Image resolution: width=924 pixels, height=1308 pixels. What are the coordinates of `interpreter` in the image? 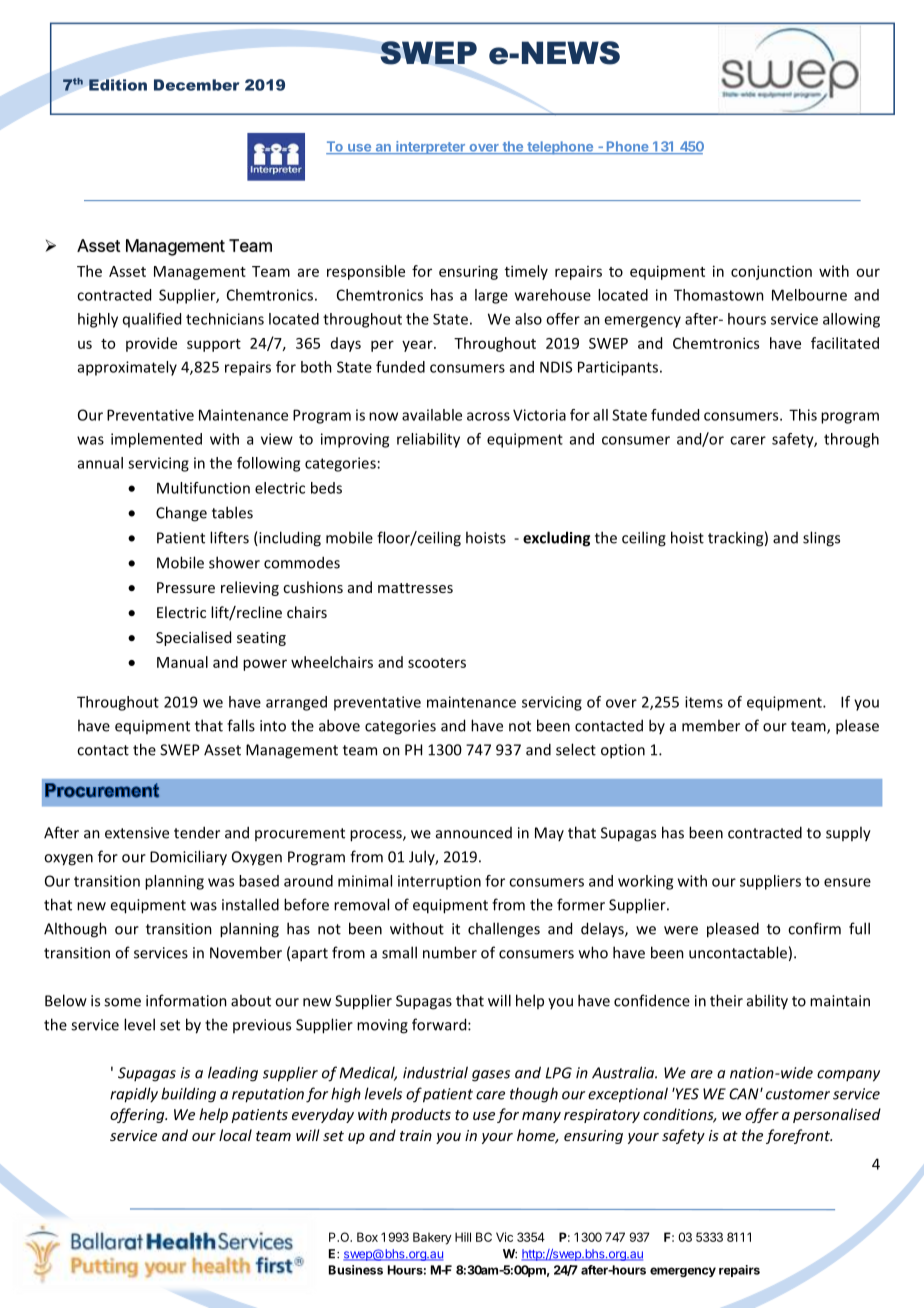 It's located at (430, 147).
